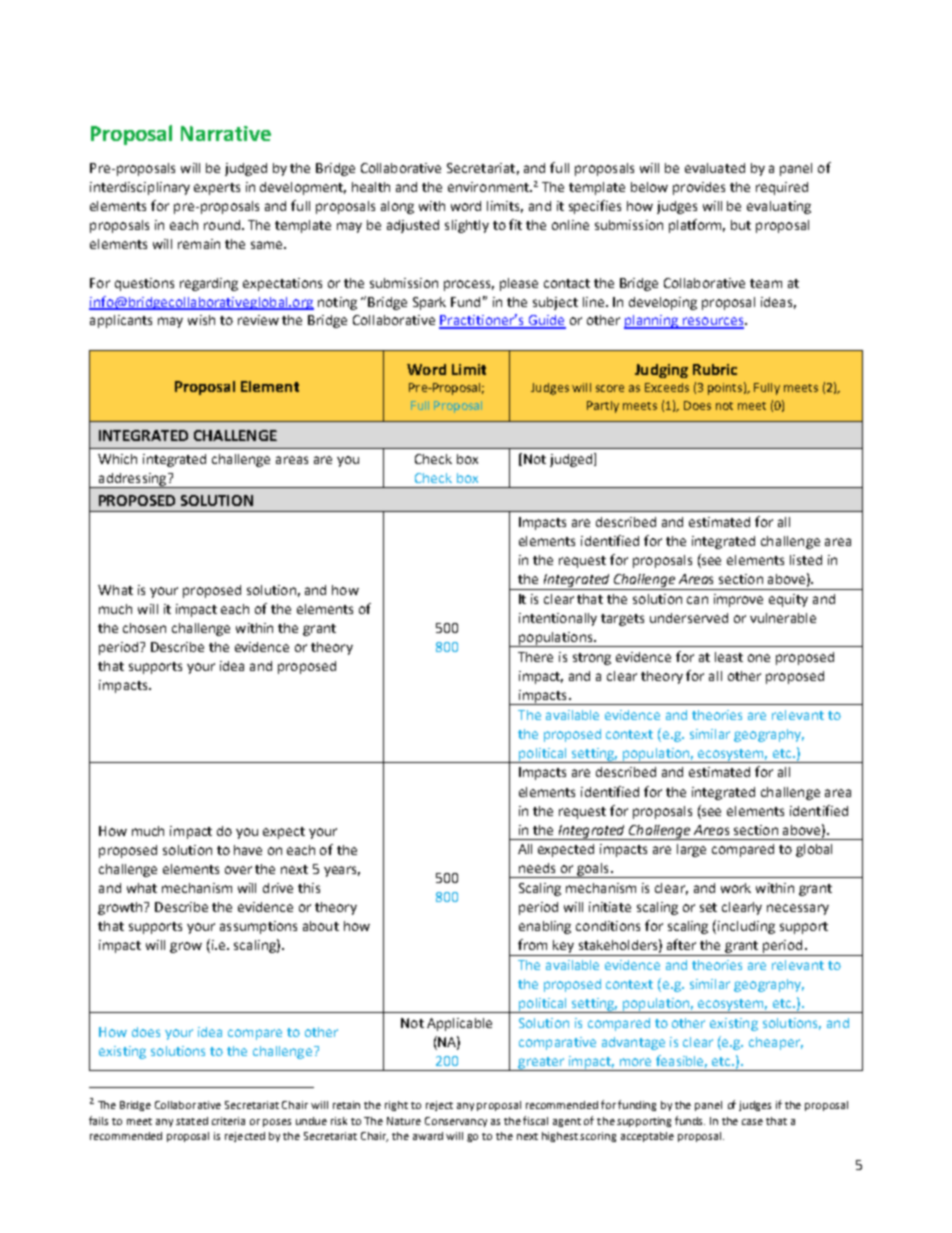  Describe the element at coordinates (691, 850) in the screenshot. I see `large` at that location.
